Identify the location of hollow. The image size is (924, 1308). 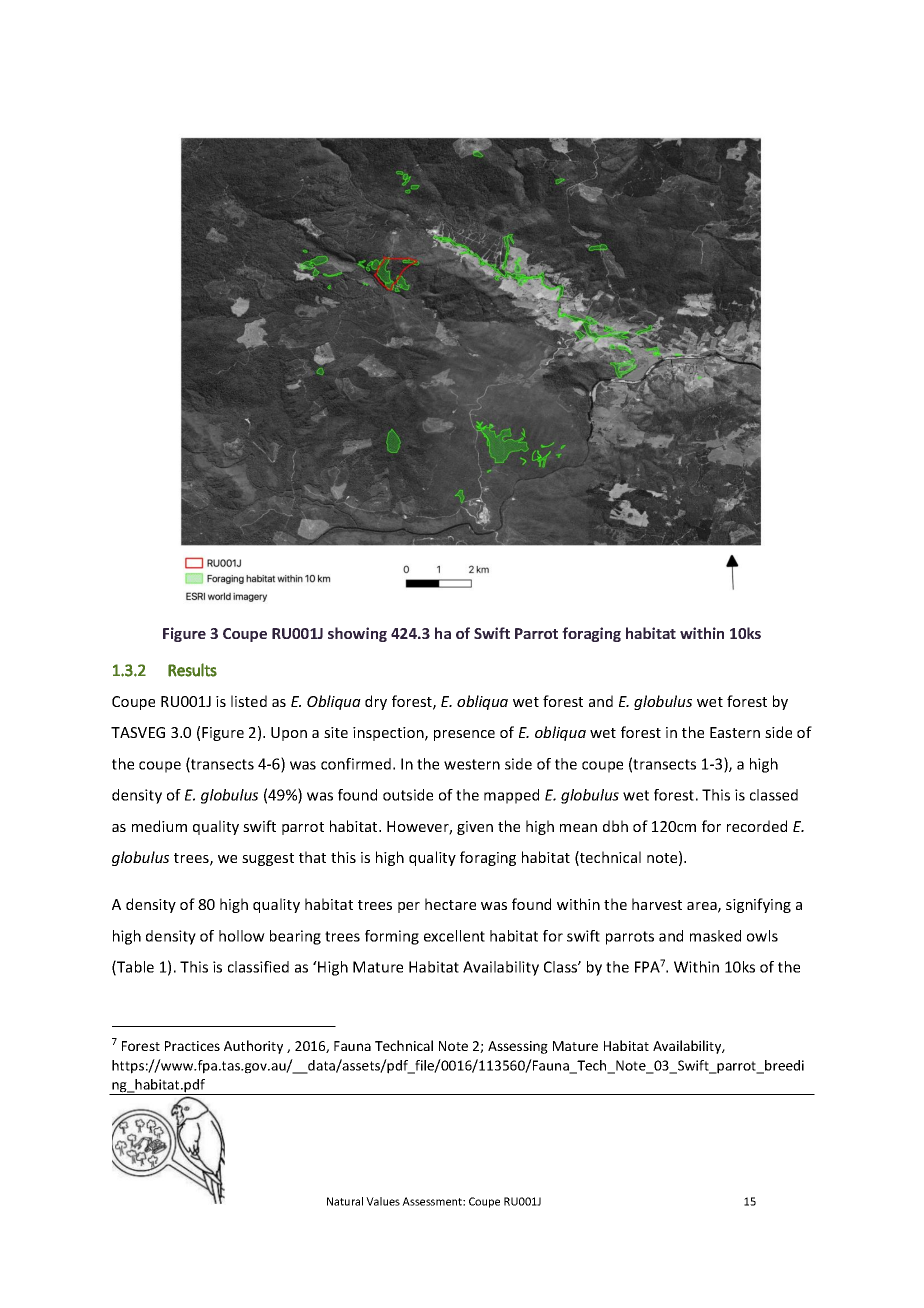
(242, 936).
